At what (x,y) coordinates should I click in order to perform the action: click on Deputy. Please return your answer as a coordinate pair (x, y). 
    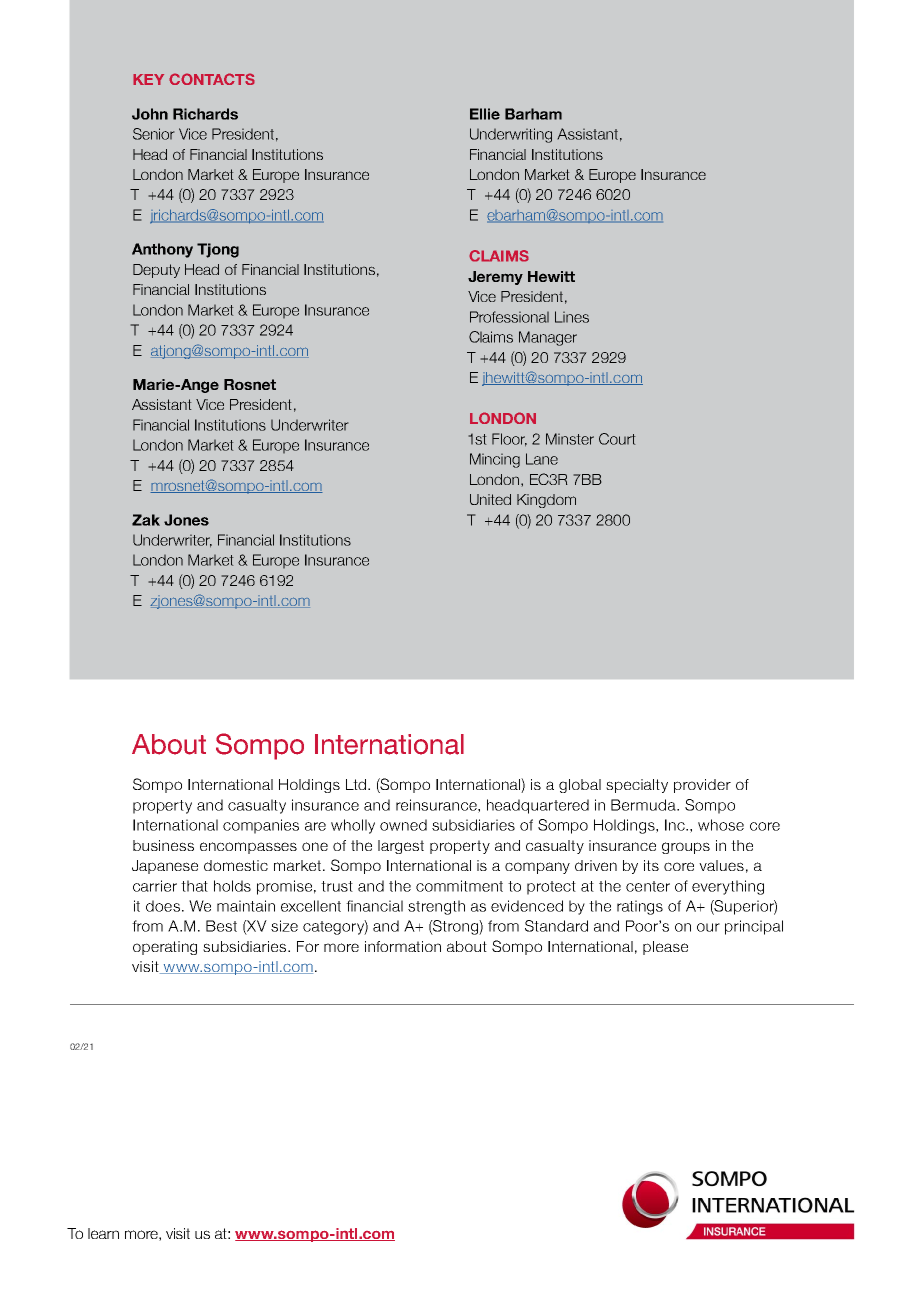
    Looking at the image, I should click on (156, 271).
